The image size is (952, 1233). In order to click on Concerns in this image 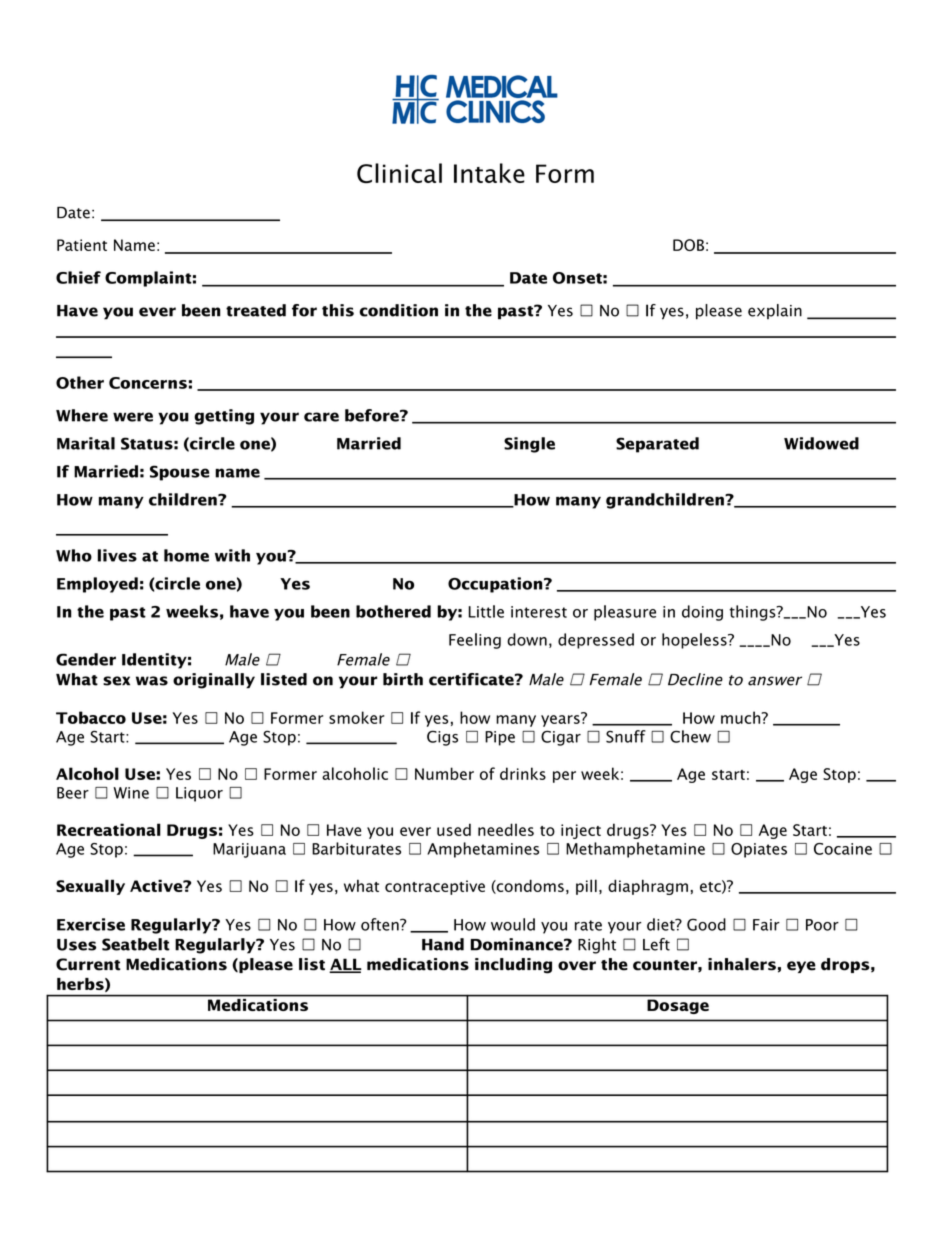, I will do `click(148, 383)`.
